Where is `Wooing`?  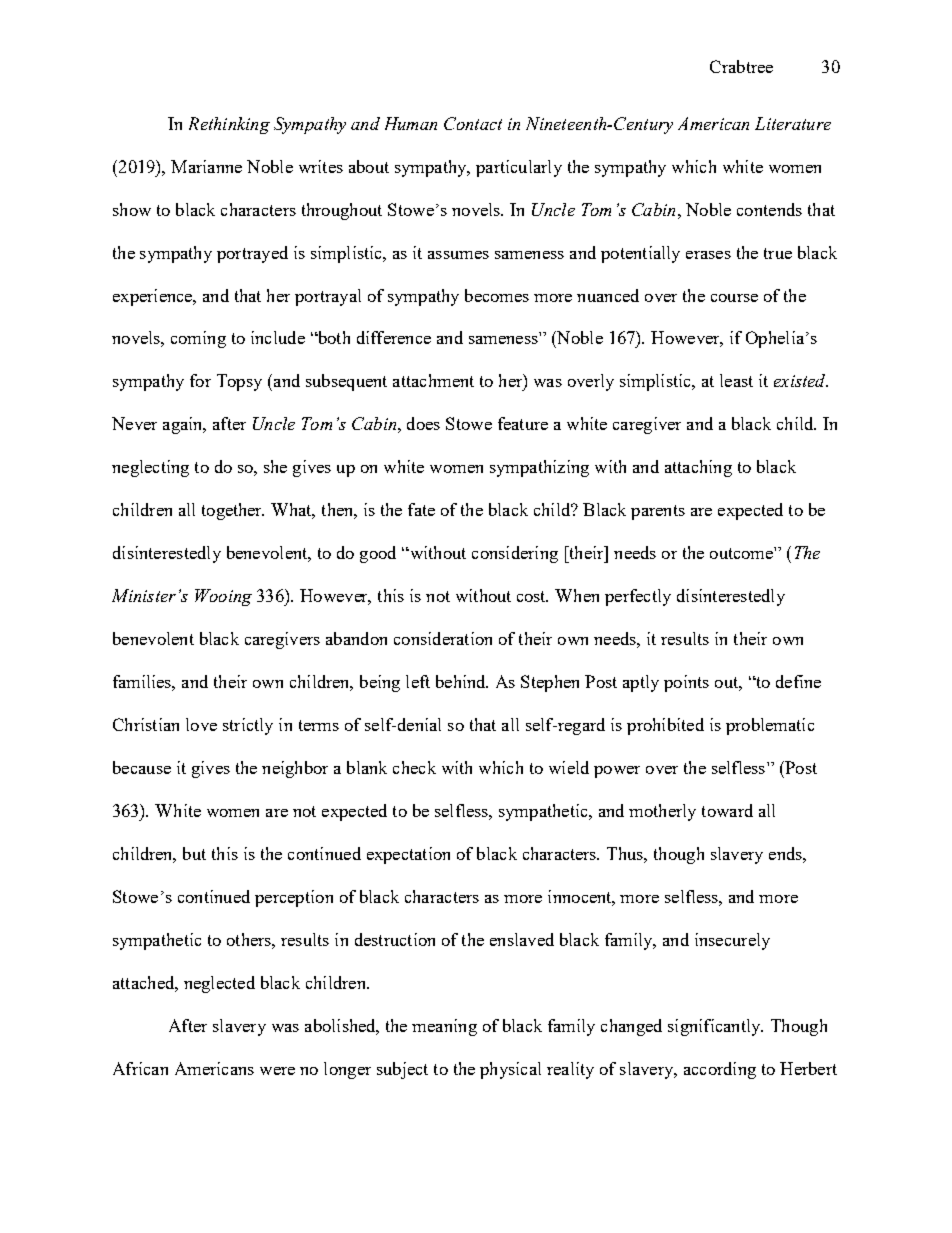 Wooing is located at coordinates (223, 597).
